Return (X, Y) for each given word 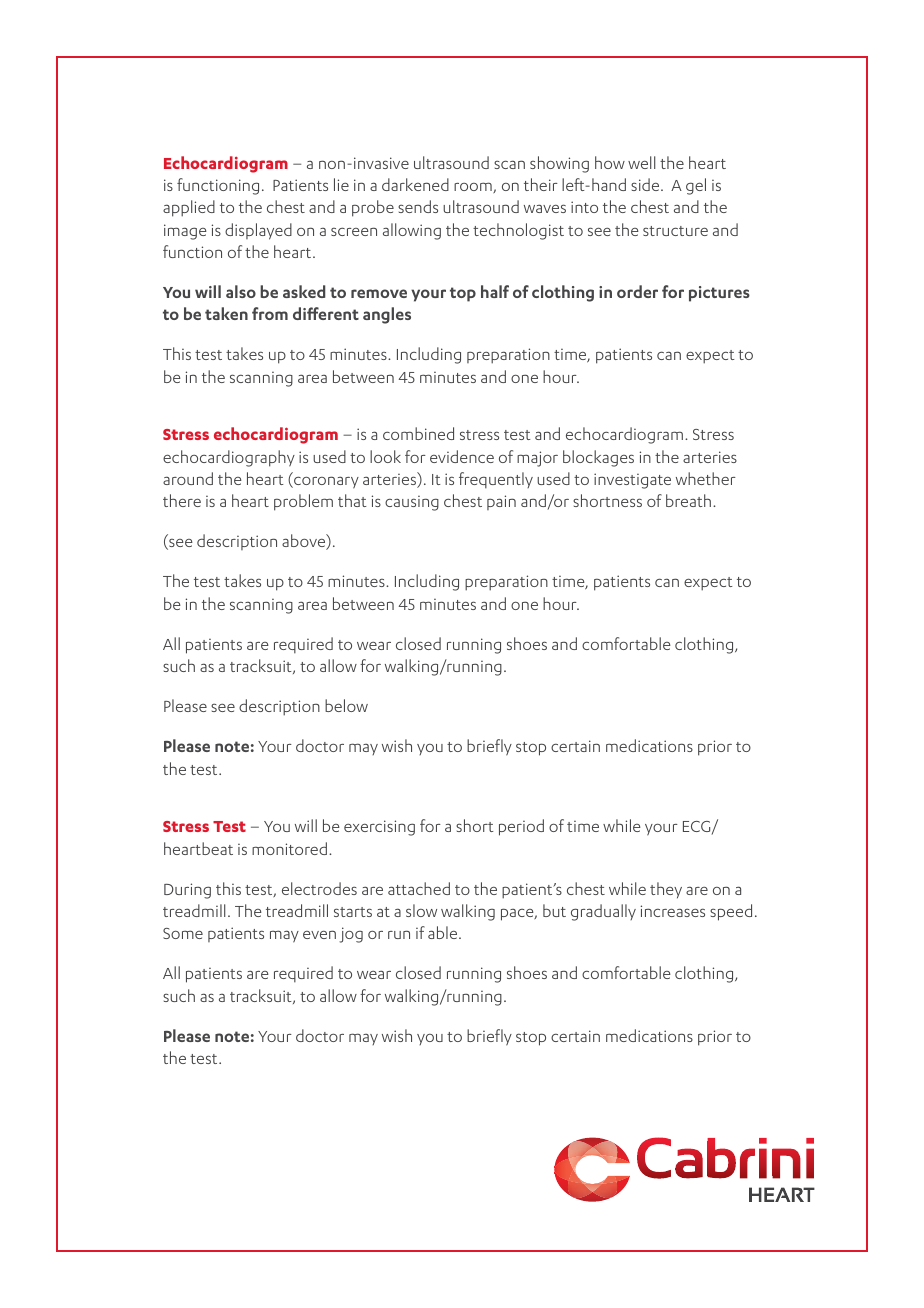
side (646, 184)
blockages (598, 458)
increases (673, 911)
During (187, 891)
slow (421, 910)
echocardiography (229, 458)
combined (418, 433)
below (346, 705)
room (474, 187)
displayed (258, 231)
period (521, 827)
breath (688, 500)
